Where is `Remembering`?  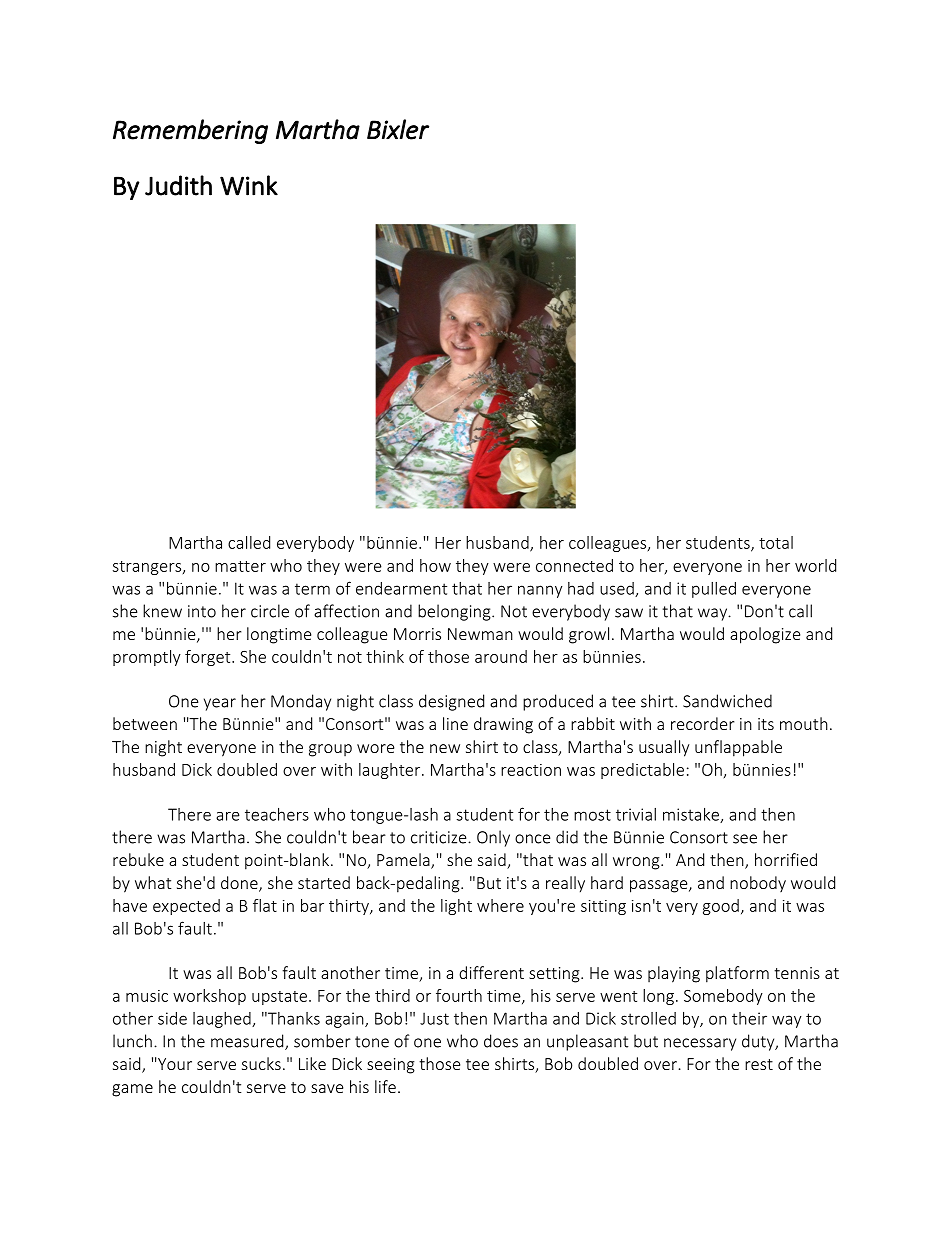 Remembering is located at coordinates (190, 131).
